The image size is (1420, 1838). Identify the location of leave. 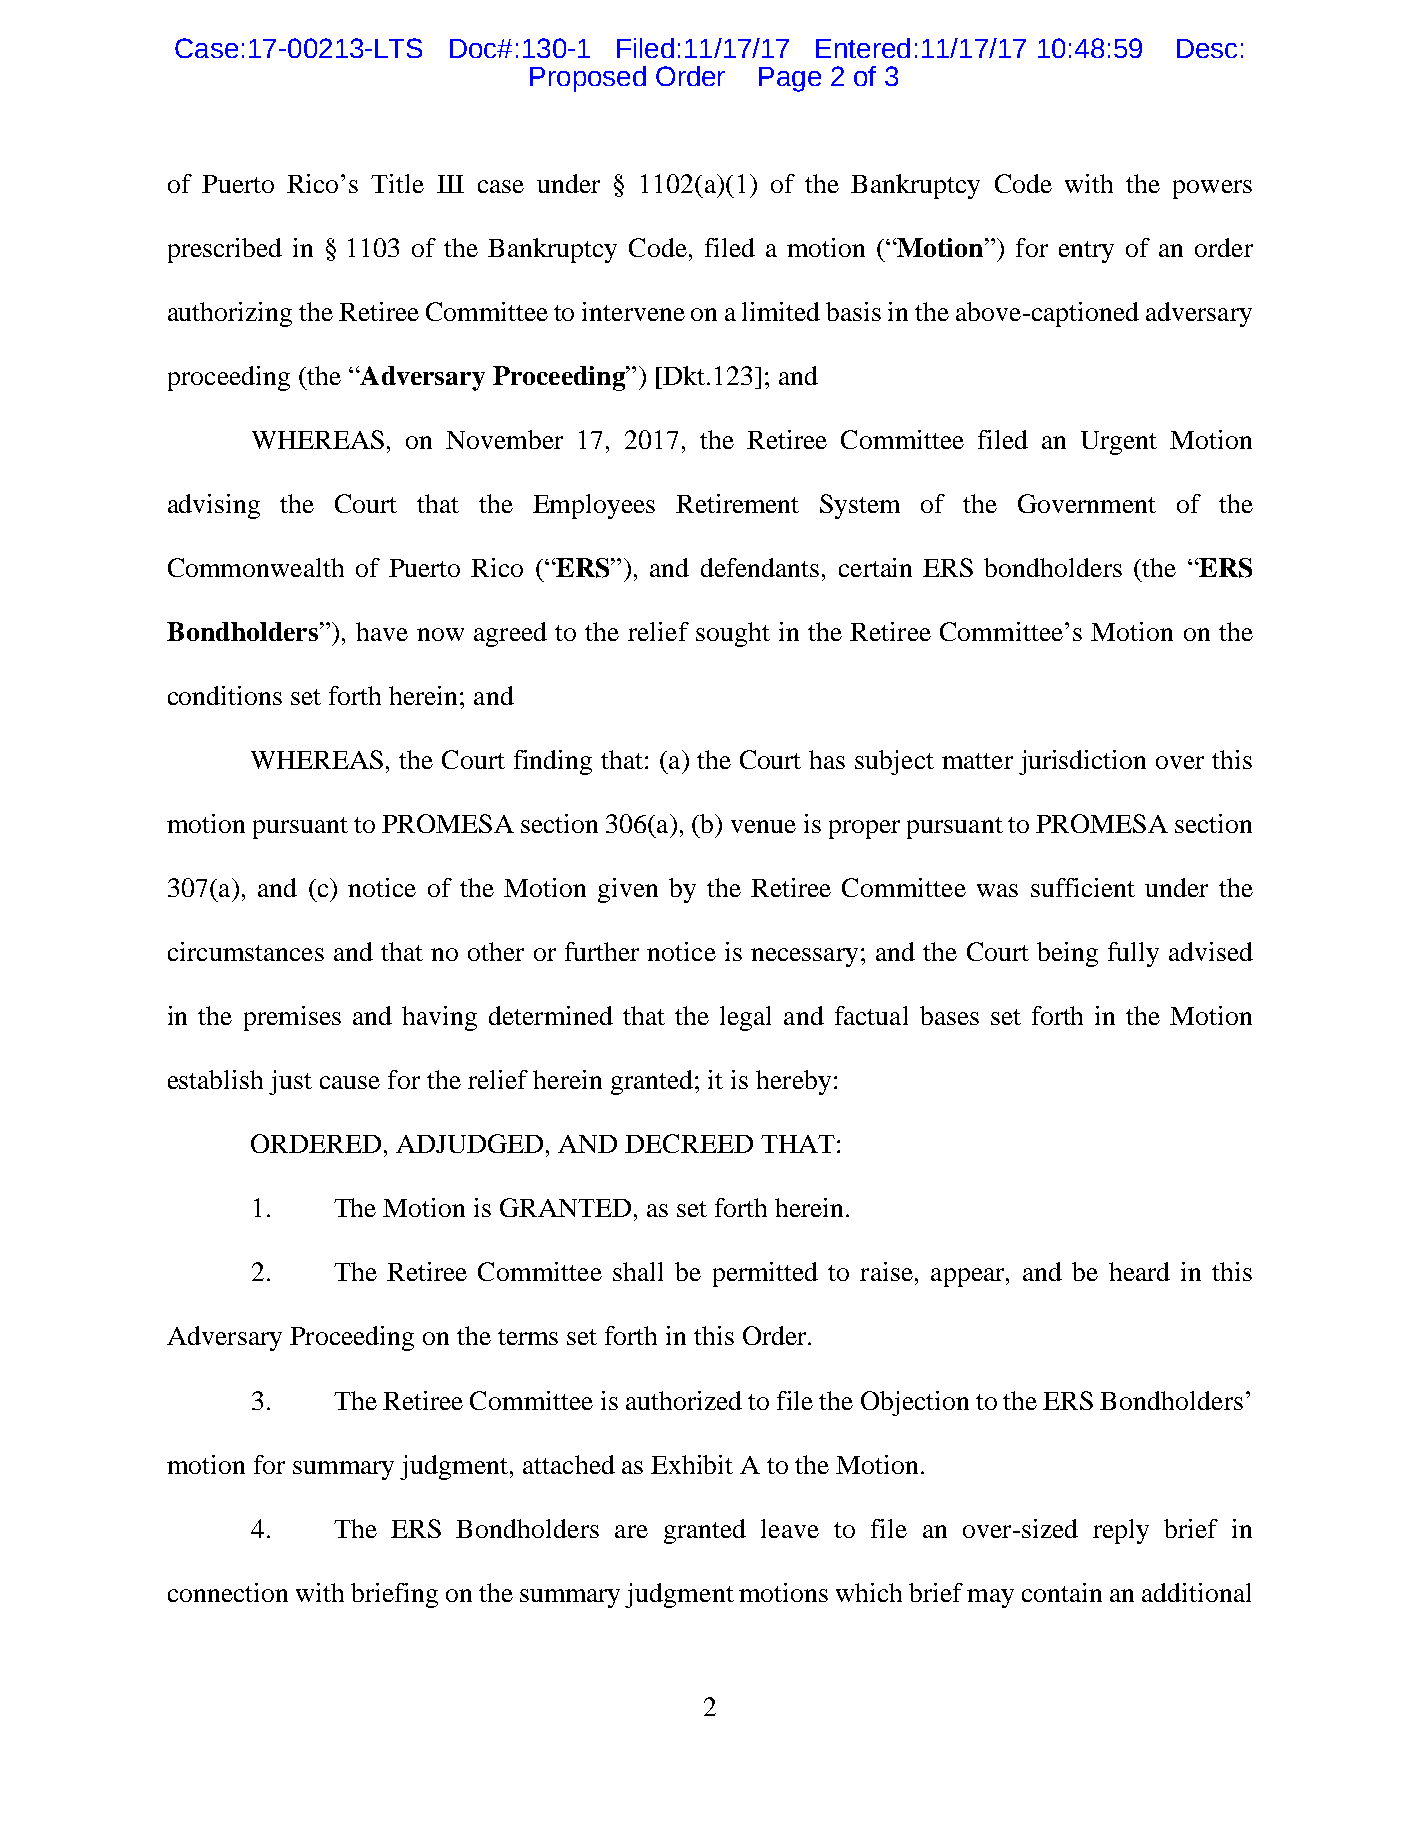
(790, 1528).
